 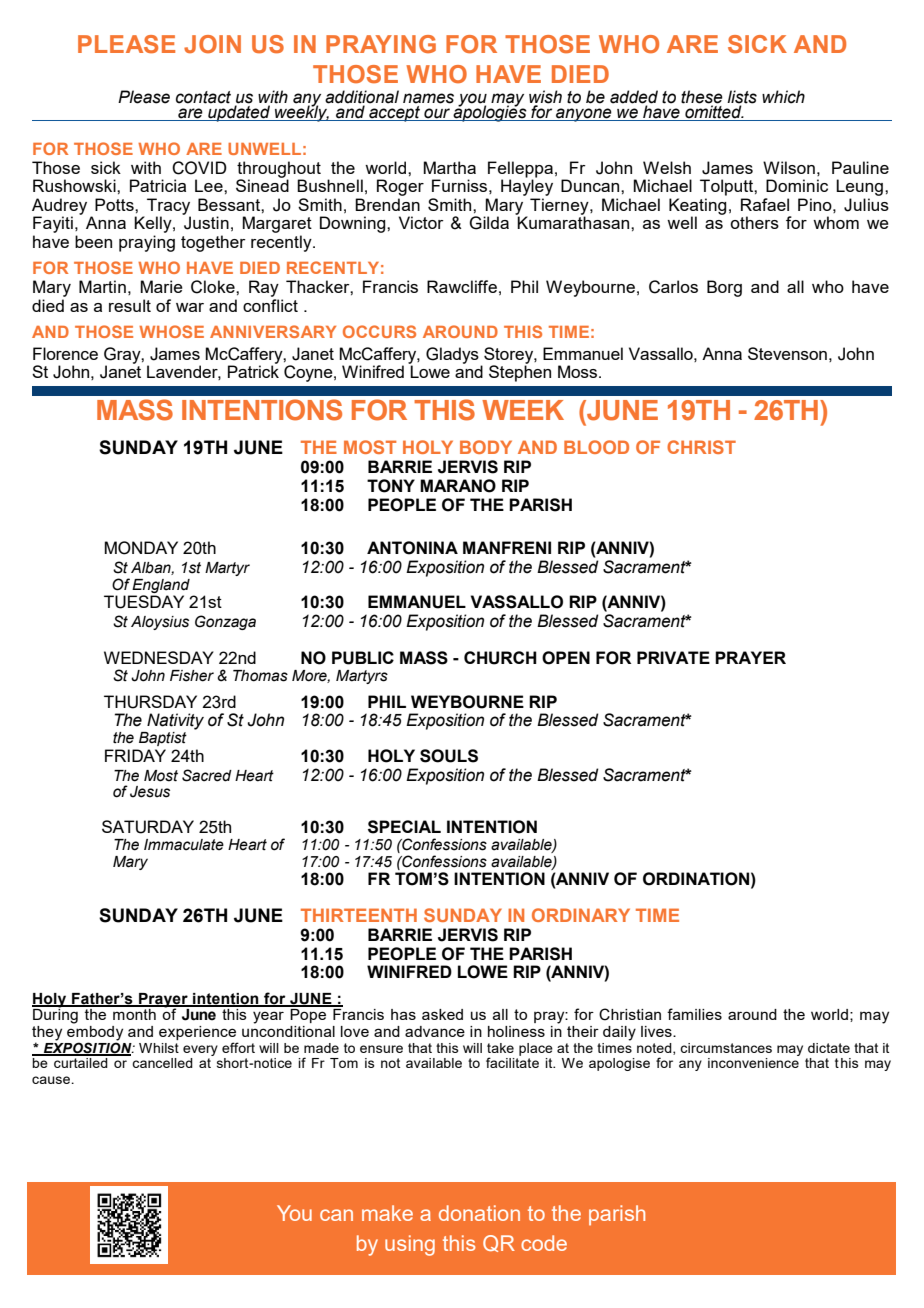 I want to click on FRIDAY, so click(x=135, y=755).
